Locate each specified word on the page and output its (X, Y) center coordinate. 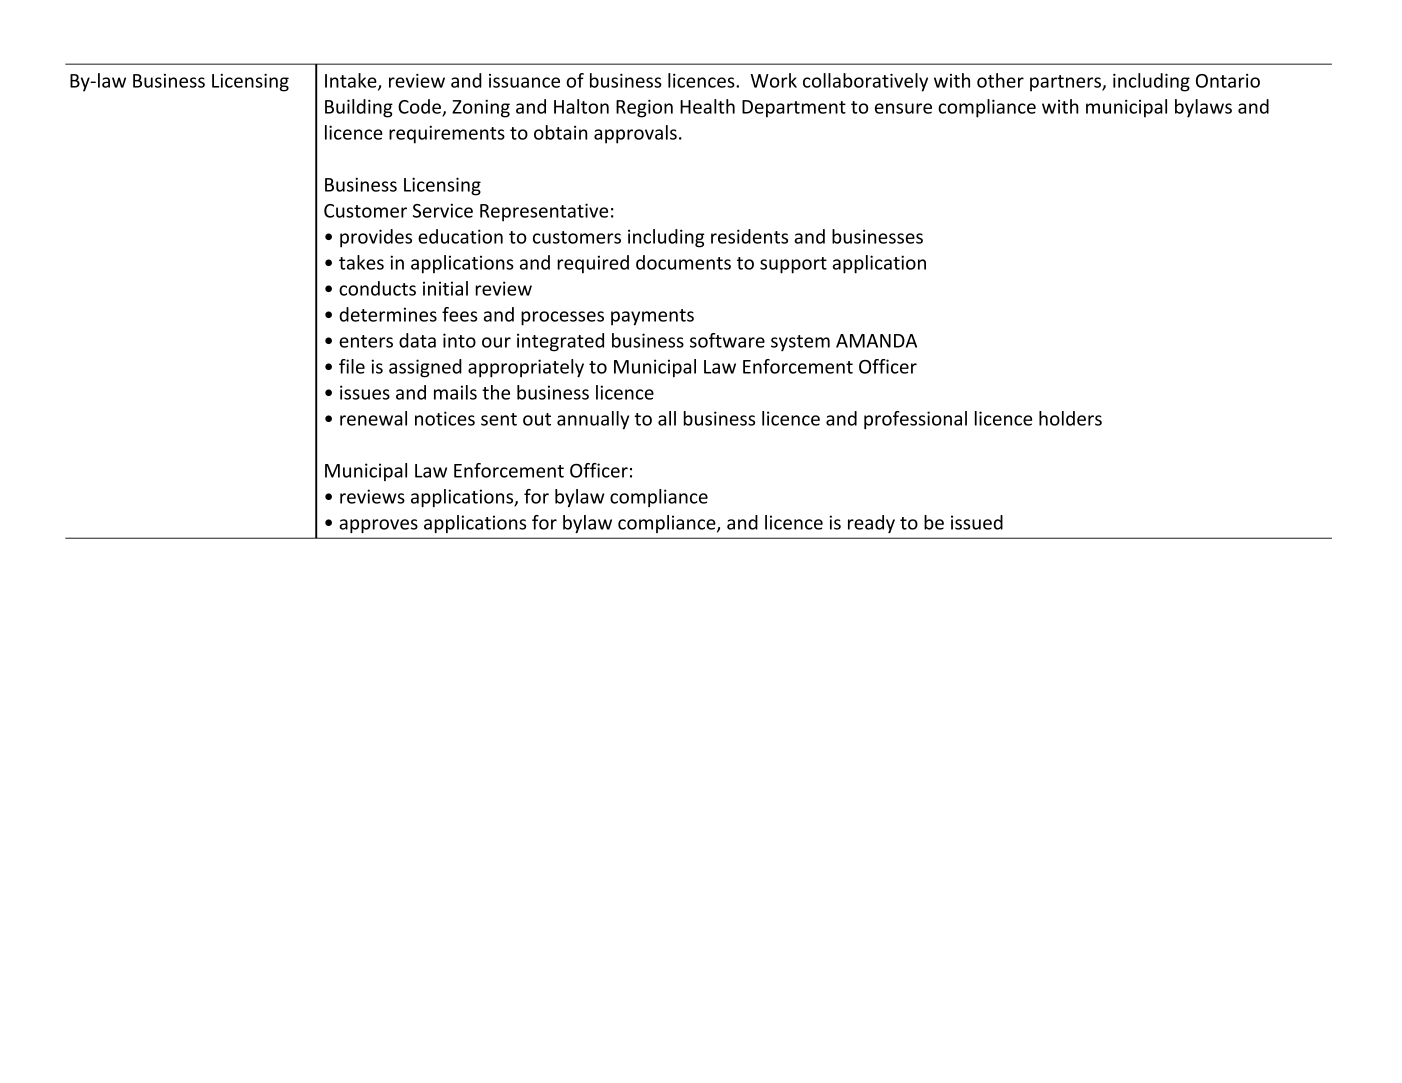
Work (774, 80)
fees (459, 314)
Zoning (481, 108)
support (793, 265)
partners (1066, 83)
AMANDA (876, 341)
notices (445, 418)
